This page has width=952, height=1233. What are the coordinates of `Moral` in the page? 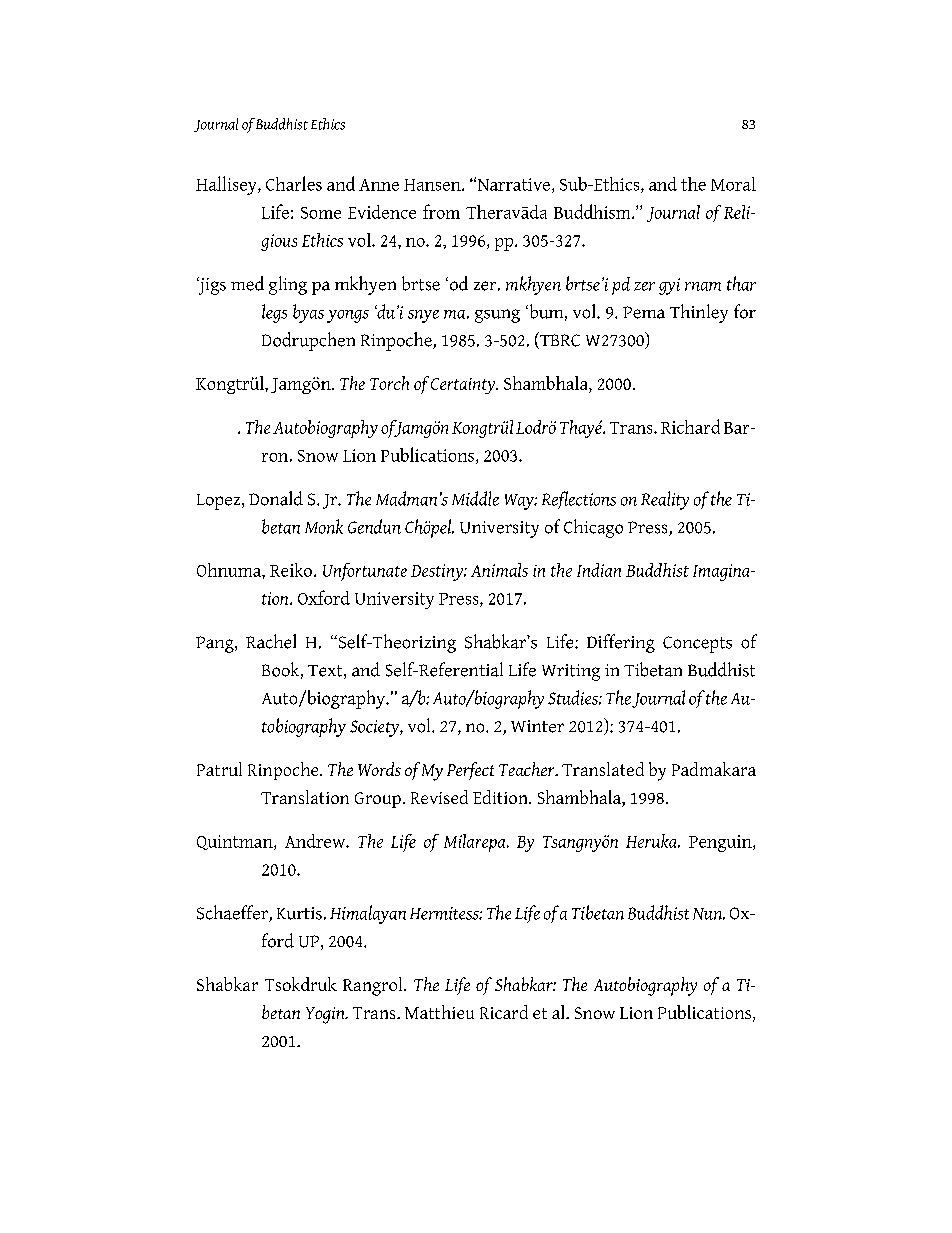 It's located at (733, 184).
